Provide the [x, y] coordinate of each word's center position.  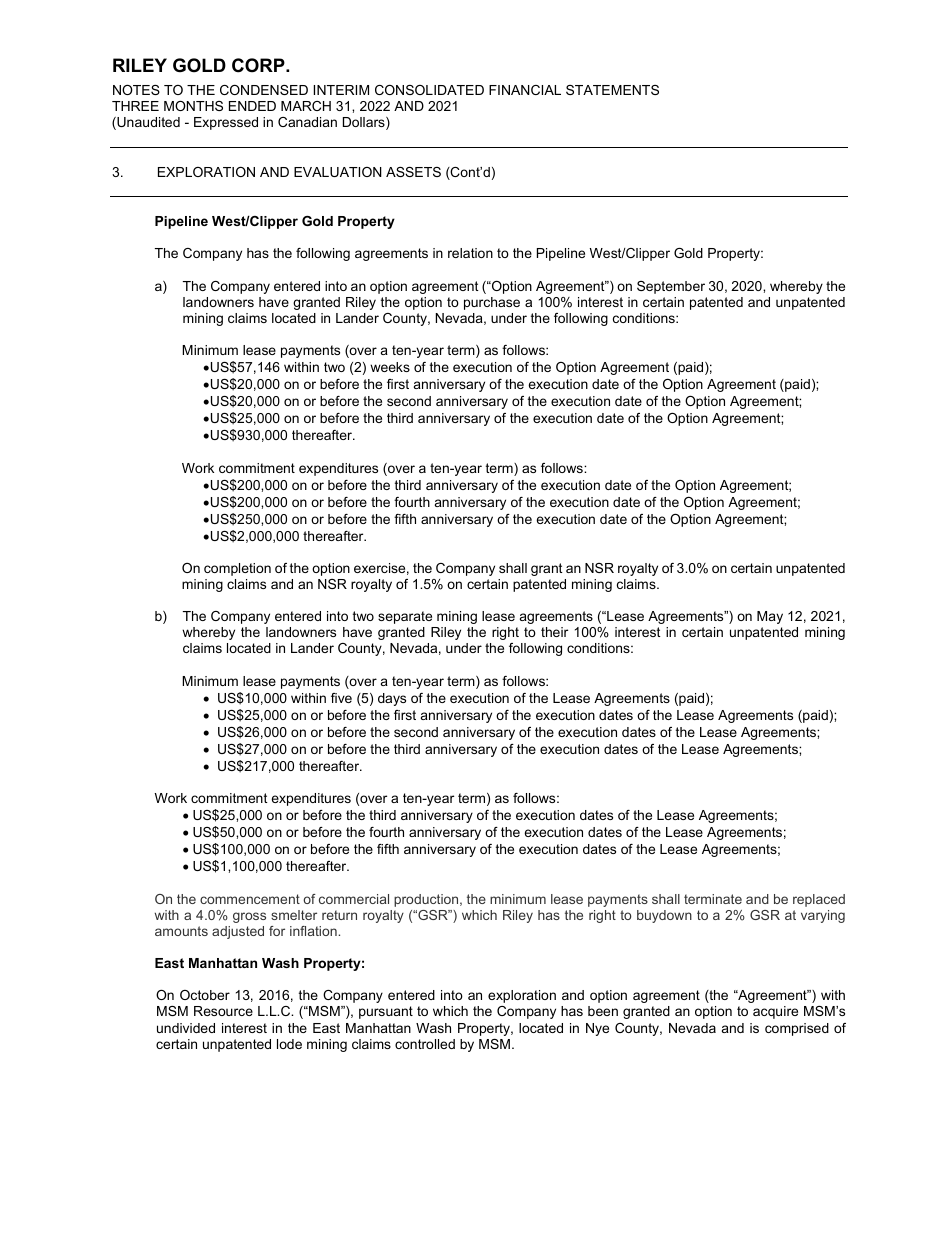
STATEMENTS [612, 90]
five [341, 698]
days [392, 699]
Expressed [226, 123]
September [671, 287]
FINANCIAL [525, 90]
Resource [223, 1011]
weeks [390, 367]
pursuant [386, 1012]
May [770, 617]
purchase [492, 303]
